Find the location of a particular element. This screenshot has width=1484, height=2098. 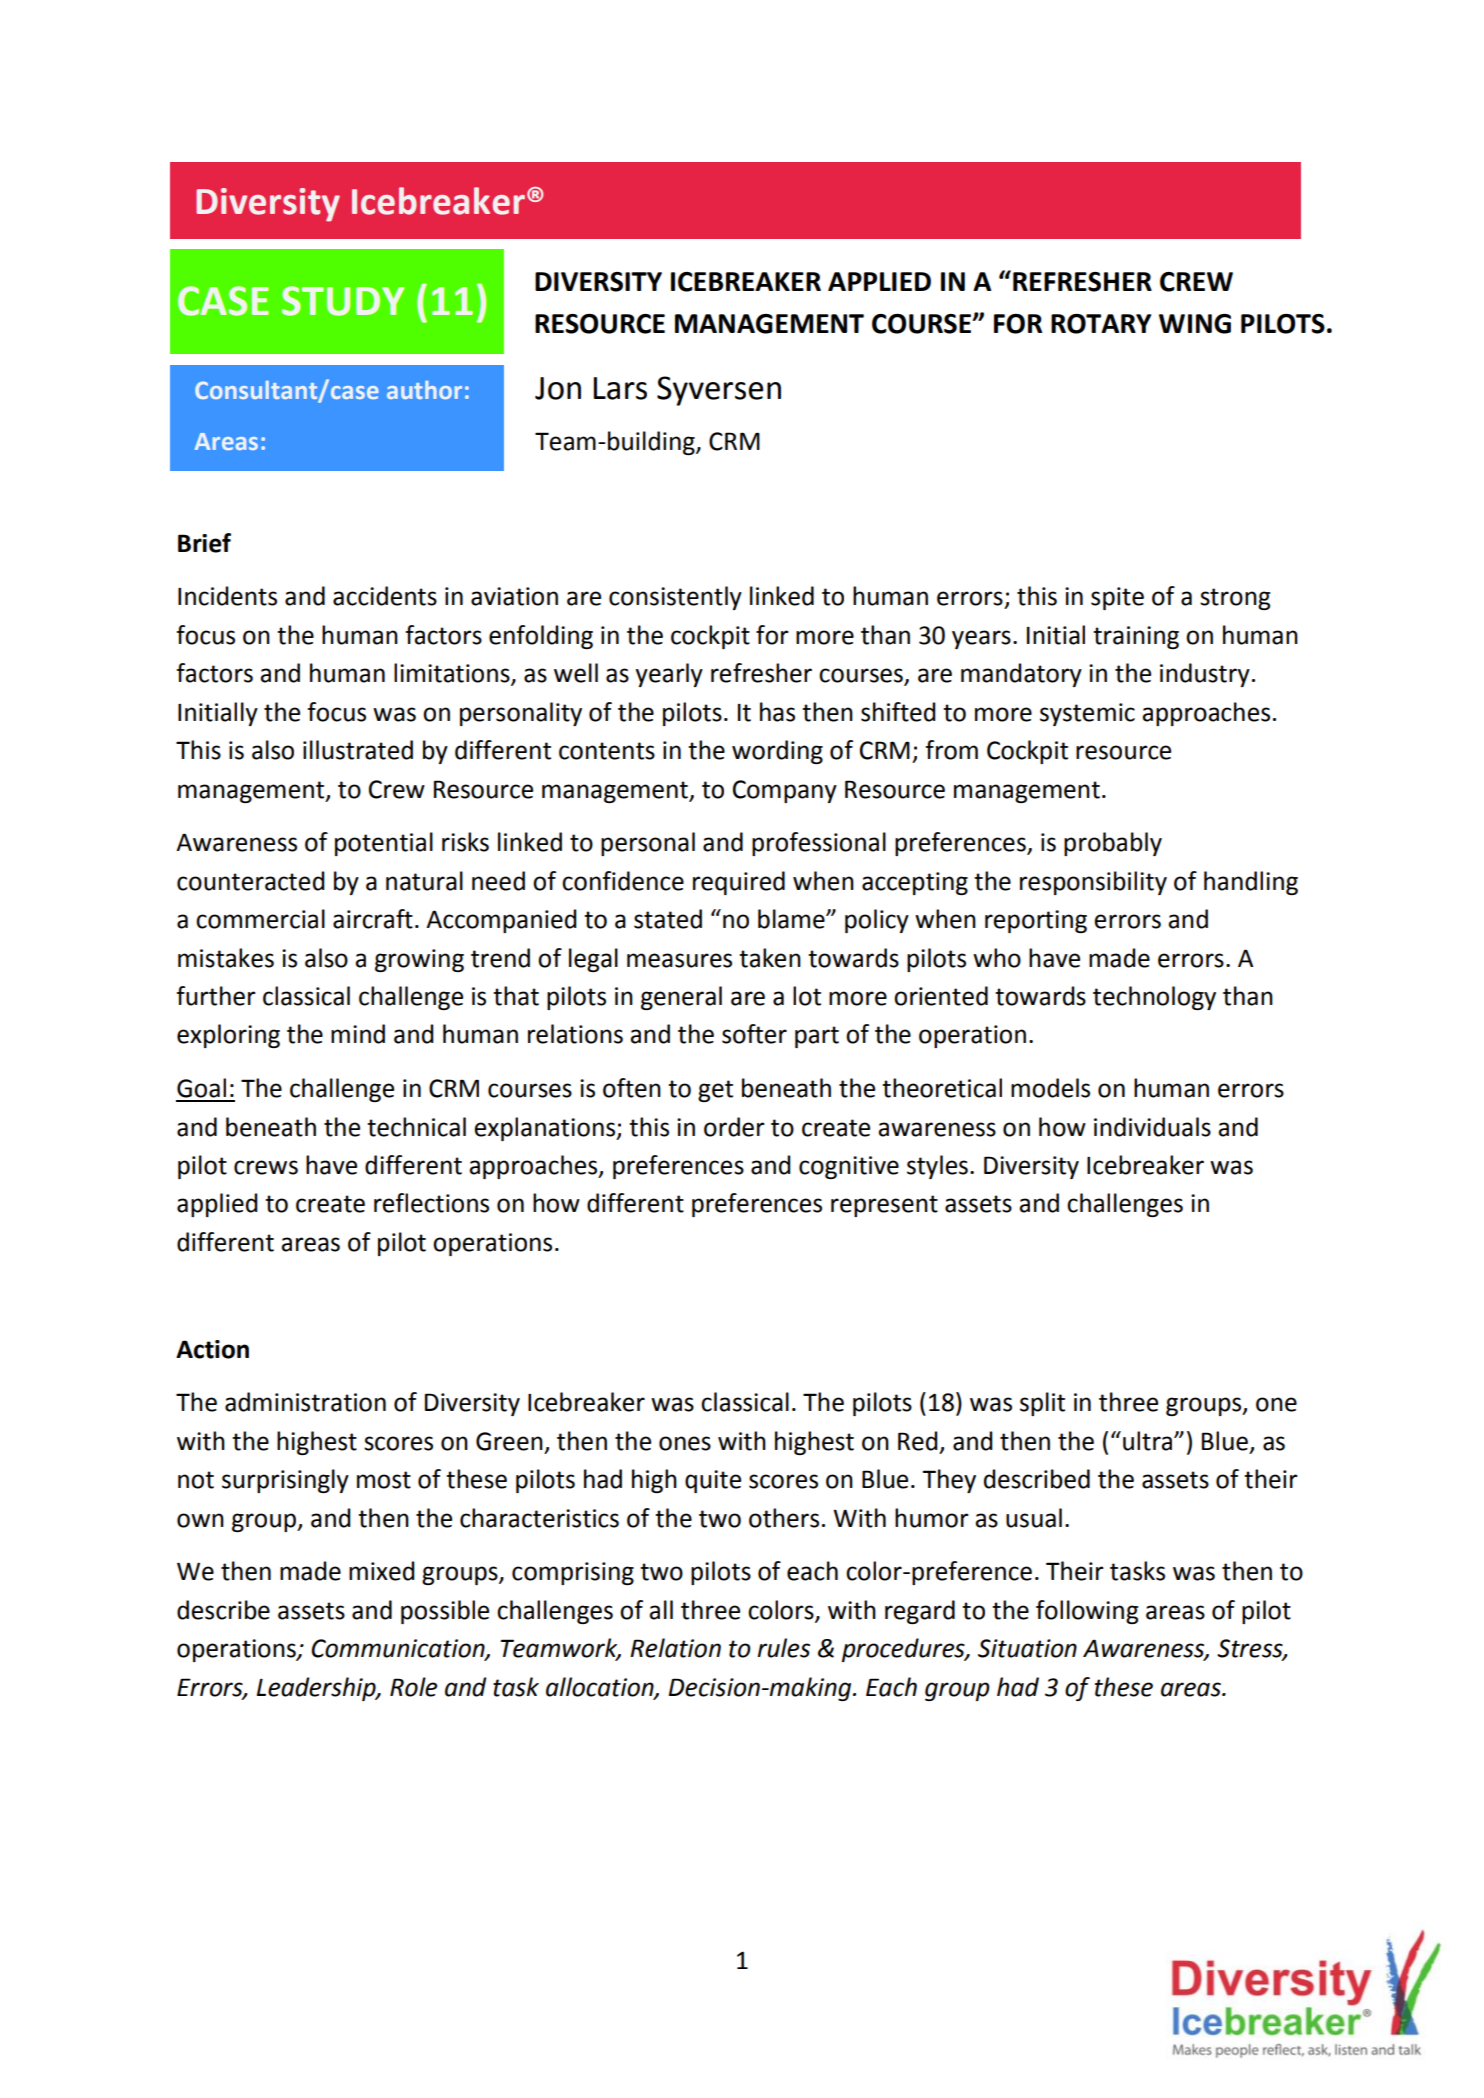

mind is located at coordinates (358, 1034).
